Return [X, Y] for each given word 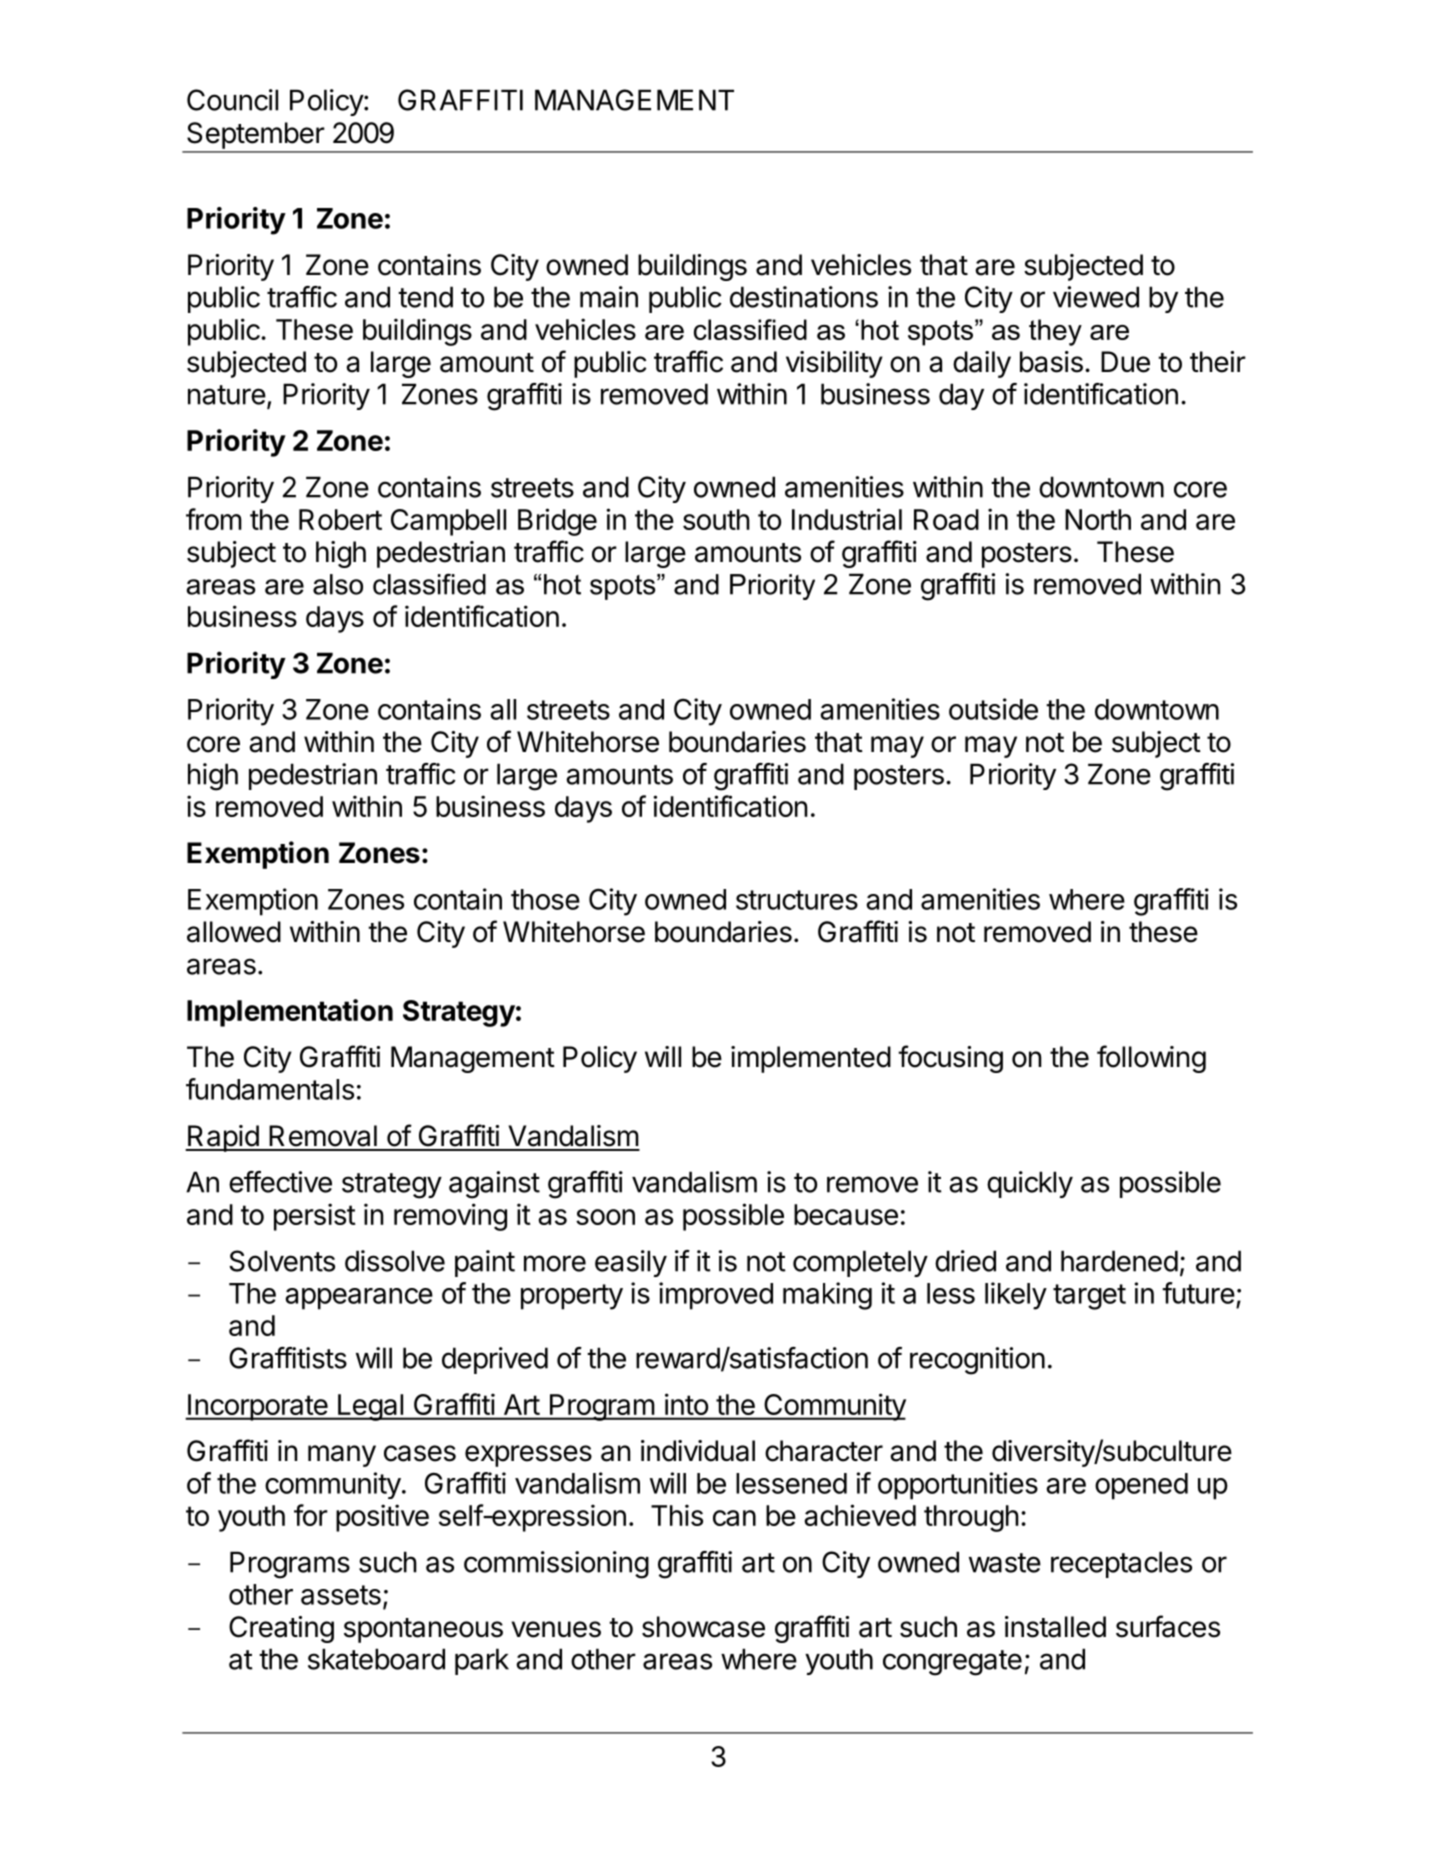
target [1089, 1297]
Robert [340, 519]
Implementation [290, 1013]
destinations [804, 297]
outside [993, 709]
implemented [811, 1059]
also [338, 584]
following [1151, 1059]
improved [716, 1296]
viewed [1096, 297]
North [1098, 519]
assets [341, 1595]
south [716, 519]
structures [797, 900]
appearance [359, 1299]
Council [232, 100]
